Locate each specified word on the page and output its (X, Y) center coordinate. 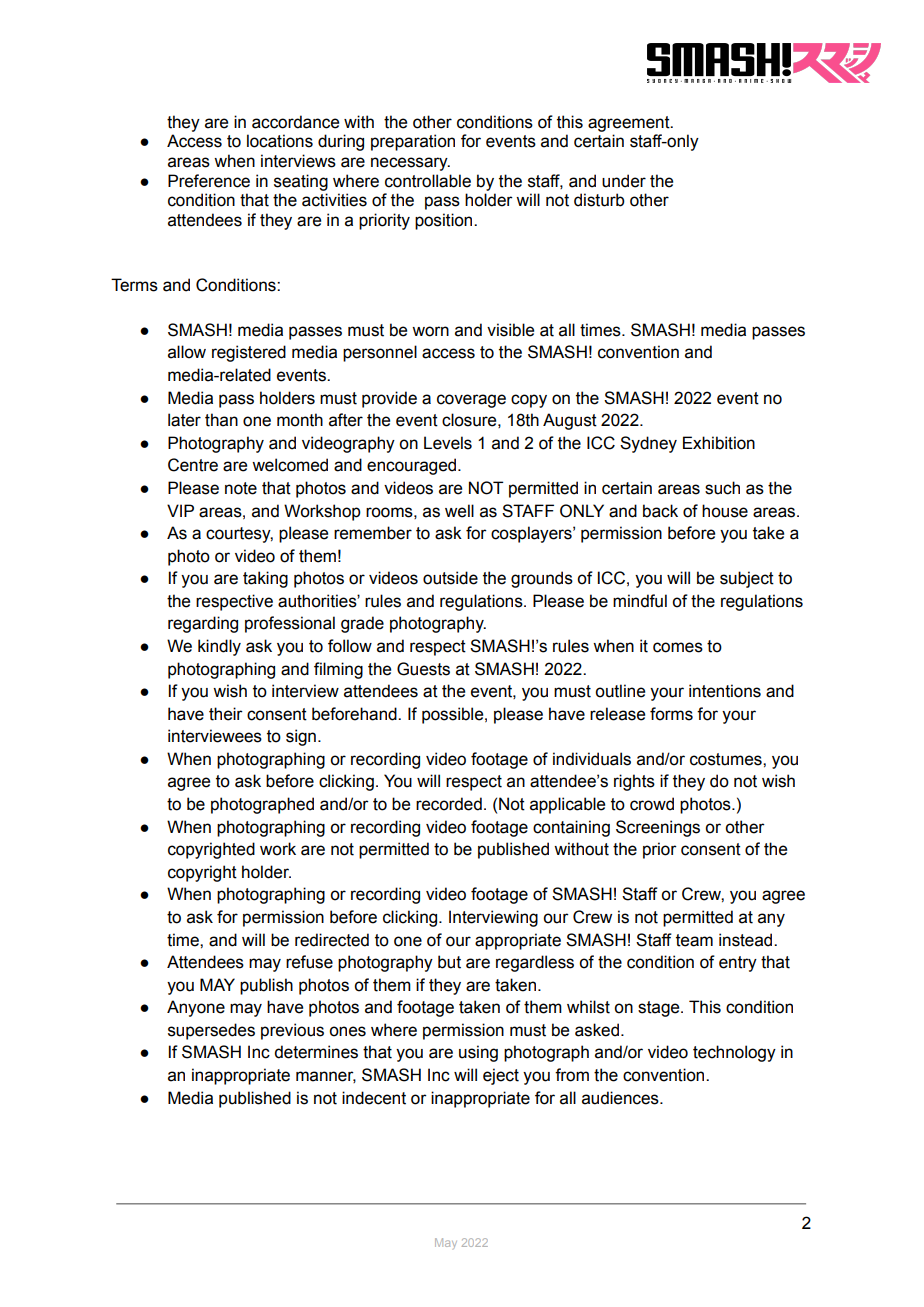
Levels (448, 443)
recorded (449, 804)
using (478, 1053)
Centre (193, 465)
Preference (209, 181)
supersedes (211, 1031)
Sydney (648, 444)
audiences (621, 1098)
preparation (413, 142)
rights (634, 782)
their (226, 714)
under (624, 181)
